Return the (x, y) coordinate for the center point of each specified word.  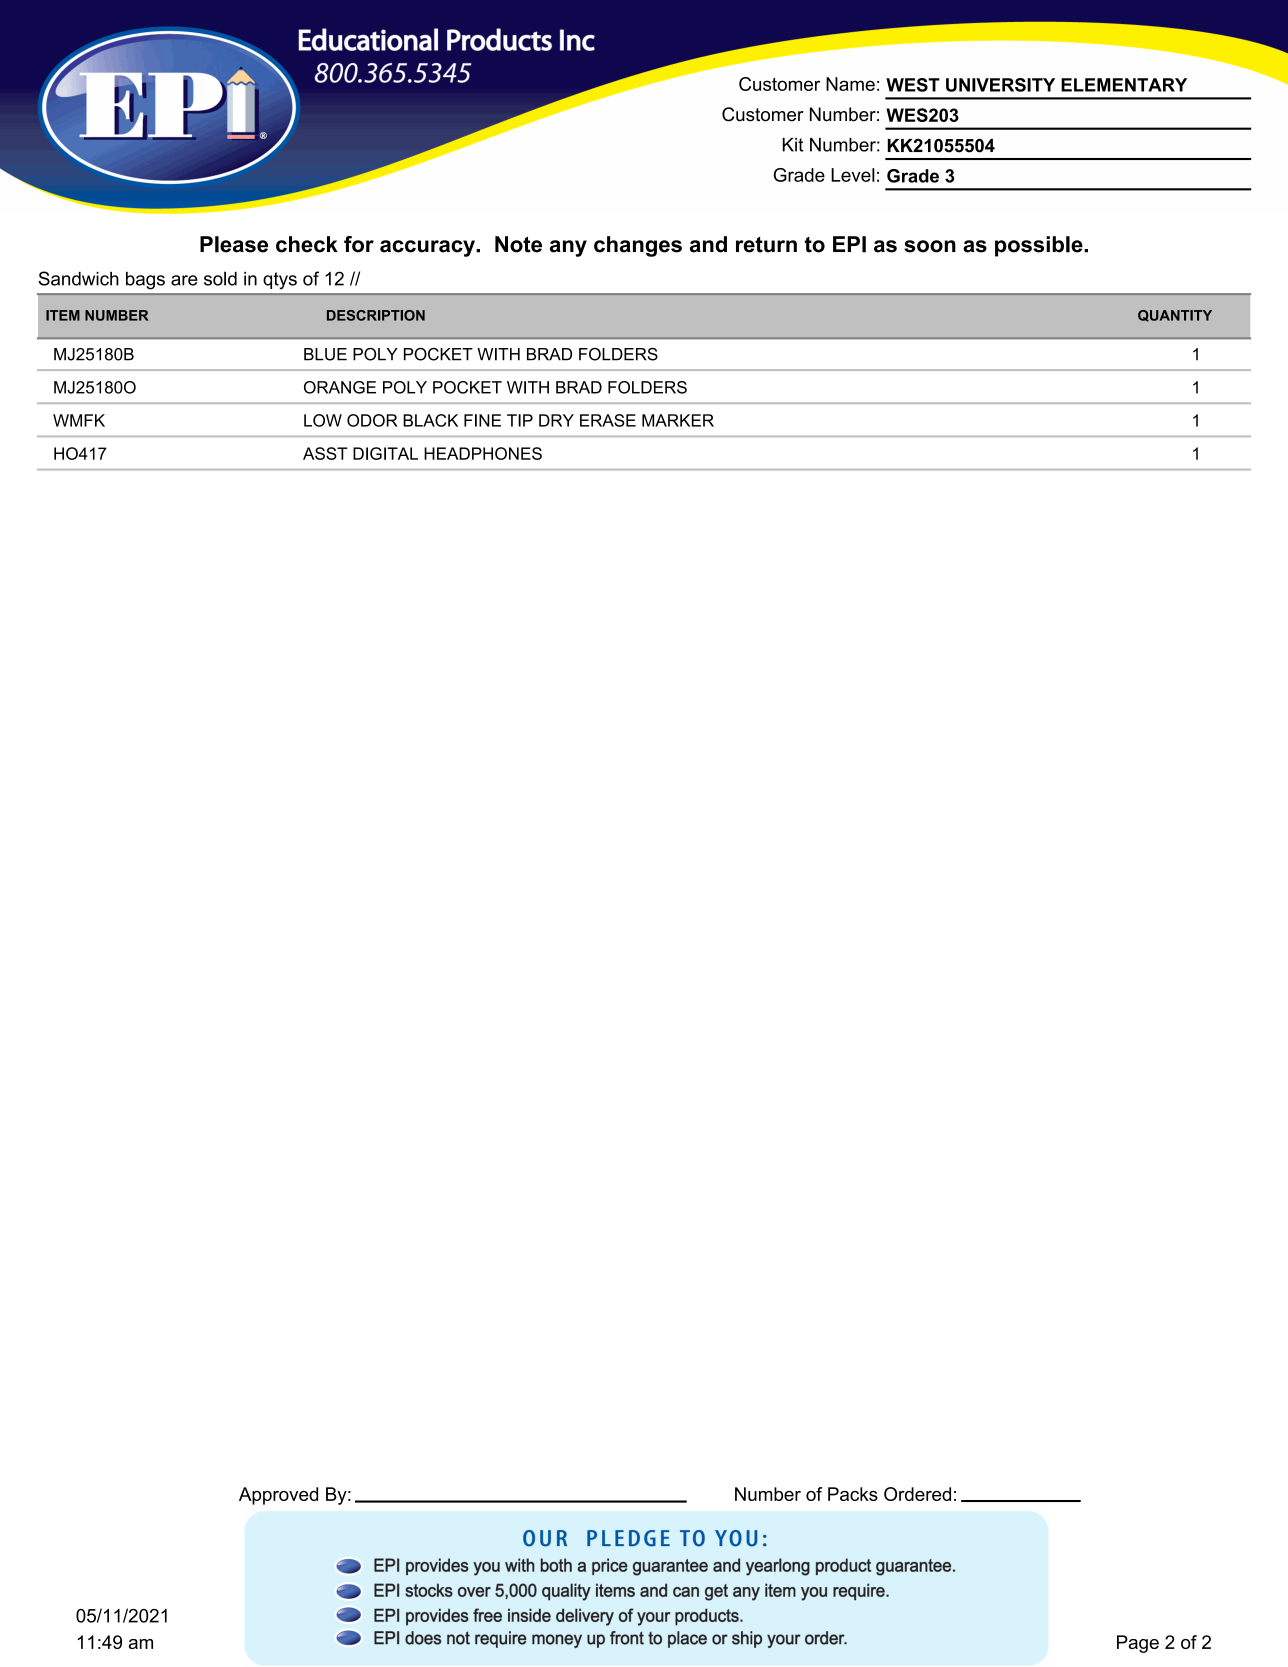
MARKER (678, 420)
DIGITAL (385, 453)
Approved (278, 1496)
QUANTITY (1175, 316)
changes (638, 246)
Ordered (917, 1494)
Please (234, 244)
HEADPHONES (483, 453)
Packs (853, 1494)
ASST (325, 453)
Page (1138, 1644)
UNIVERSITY (1000, 85)
